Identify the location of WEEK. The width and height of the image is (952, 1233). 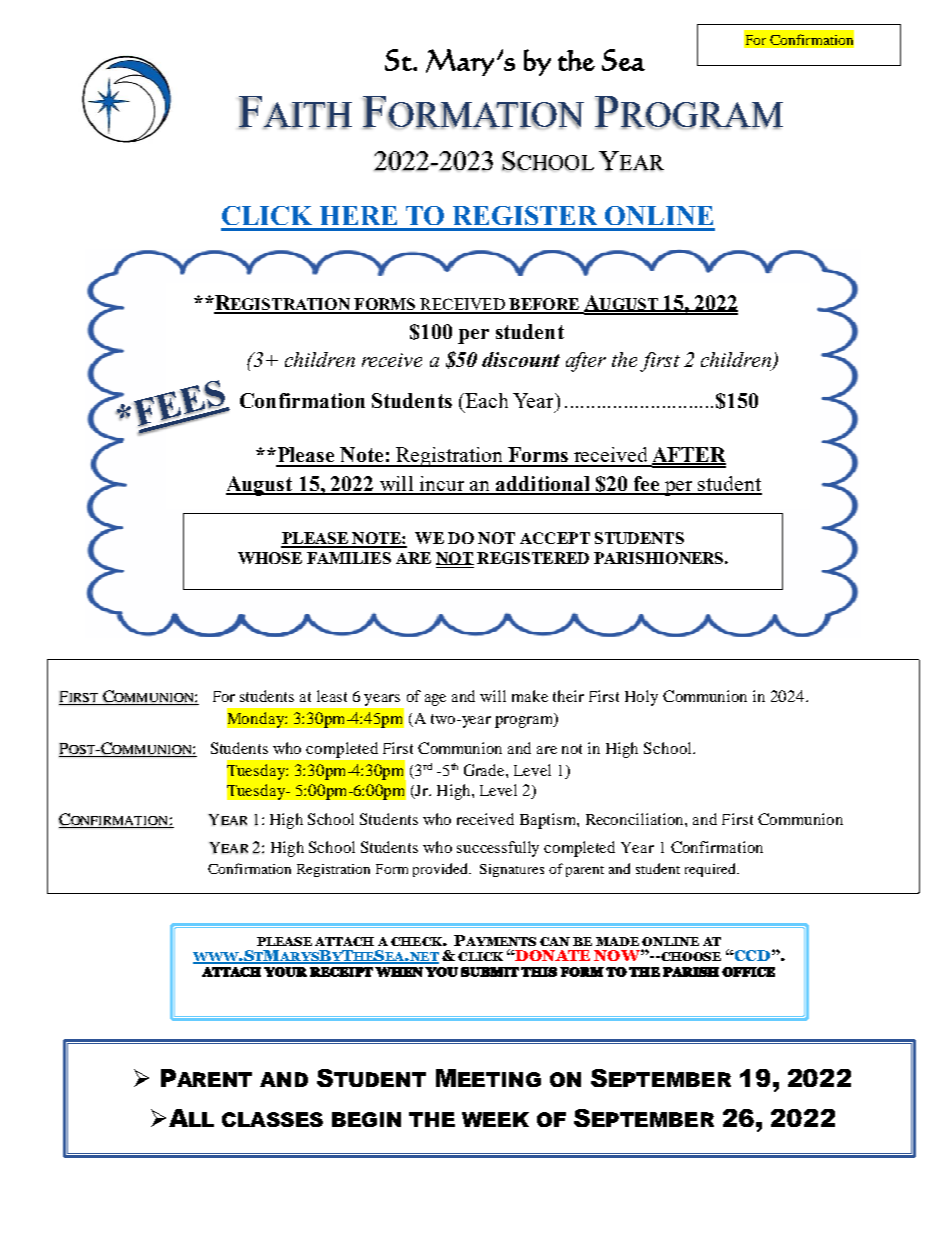
(495, 1119).
